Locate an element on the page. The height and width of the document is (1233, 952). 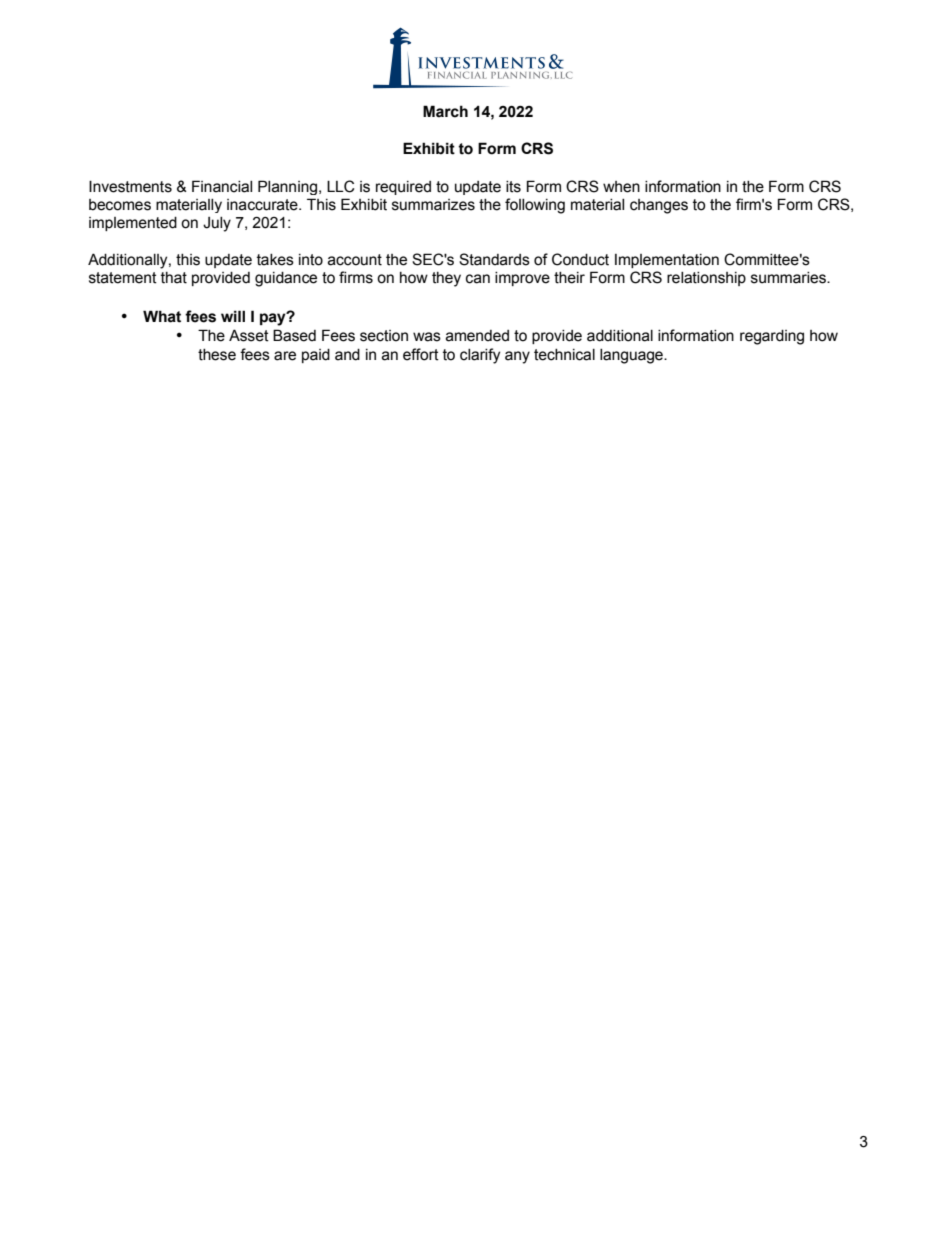
when is located at coordinates (621, 187).
